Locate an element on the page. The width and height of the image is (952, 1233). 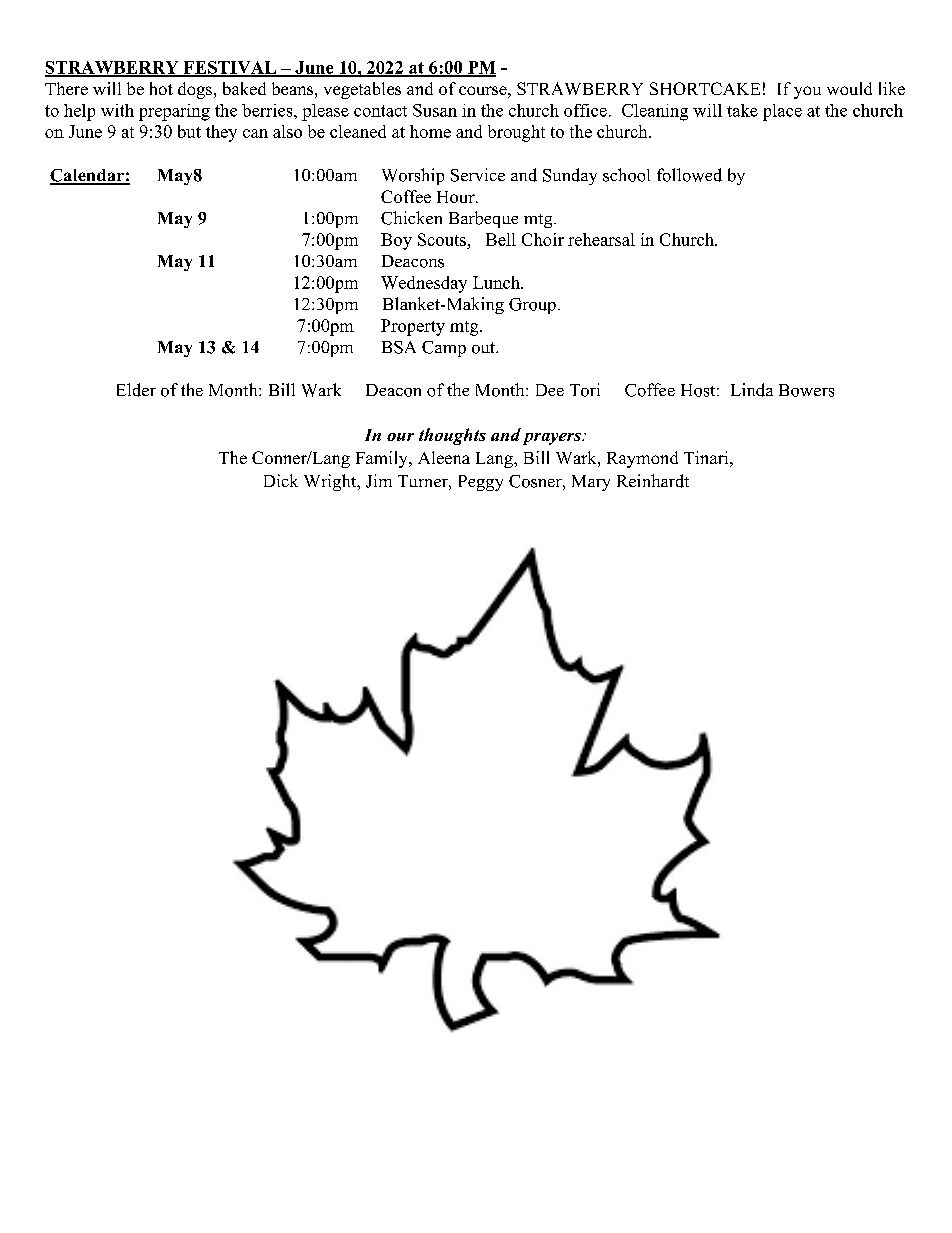
hot is located at coordinates (161, 88).
